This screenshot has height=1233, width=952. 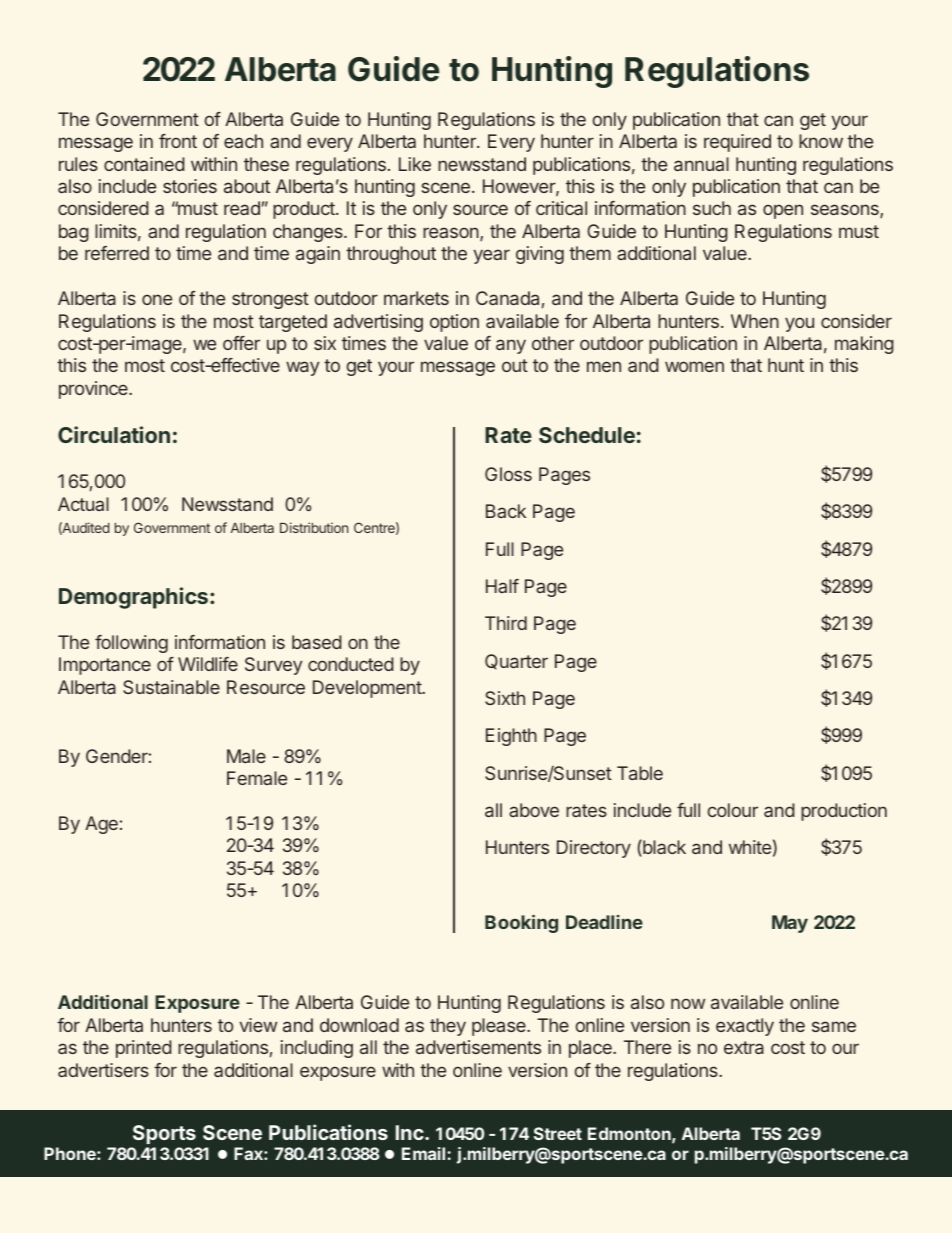 What do you see at coordinates (587, 435) in the screenshot?
I see `Schedule` at bounding box center [587, 435].
